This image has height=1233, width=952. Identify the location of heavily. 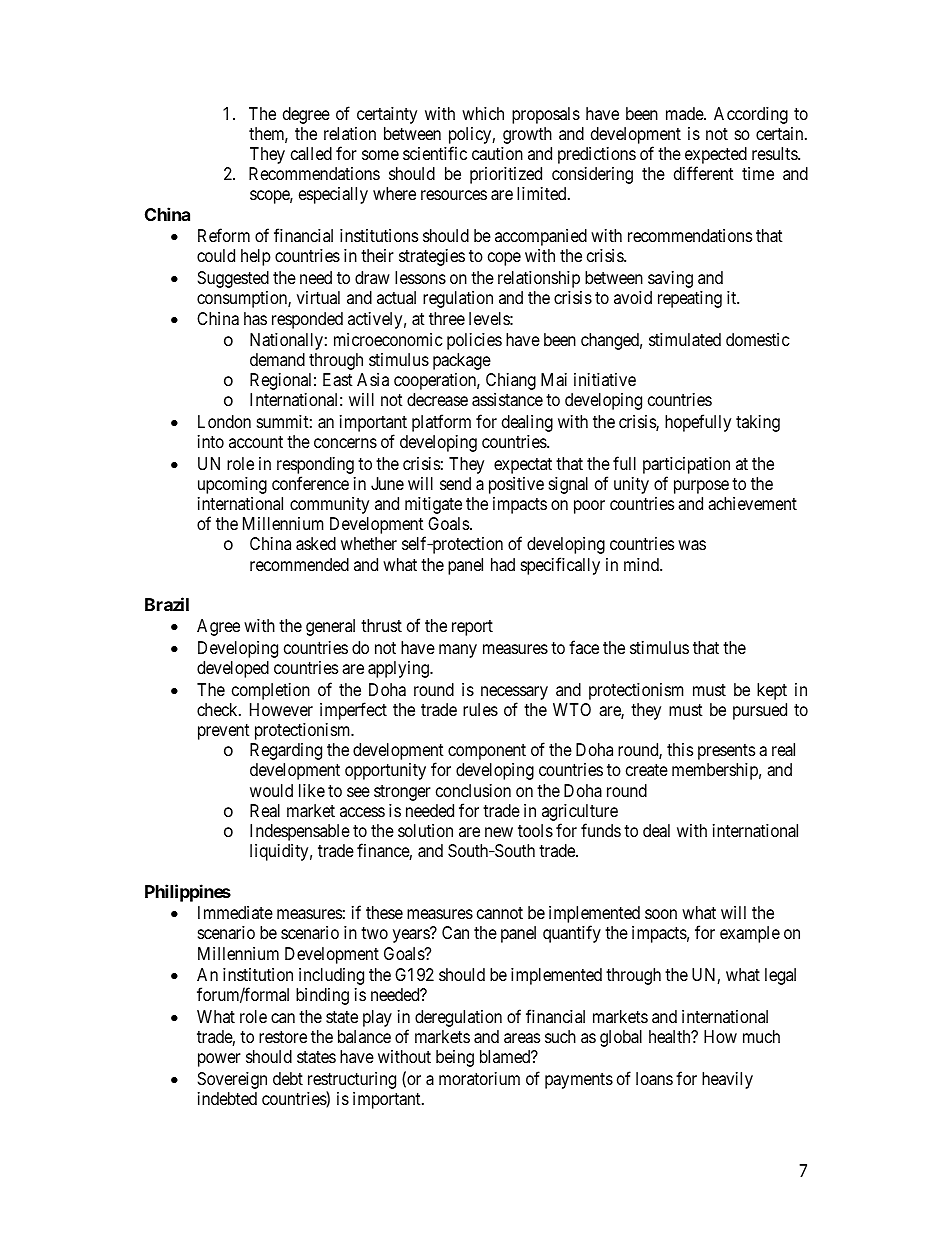
(727, 1080).
